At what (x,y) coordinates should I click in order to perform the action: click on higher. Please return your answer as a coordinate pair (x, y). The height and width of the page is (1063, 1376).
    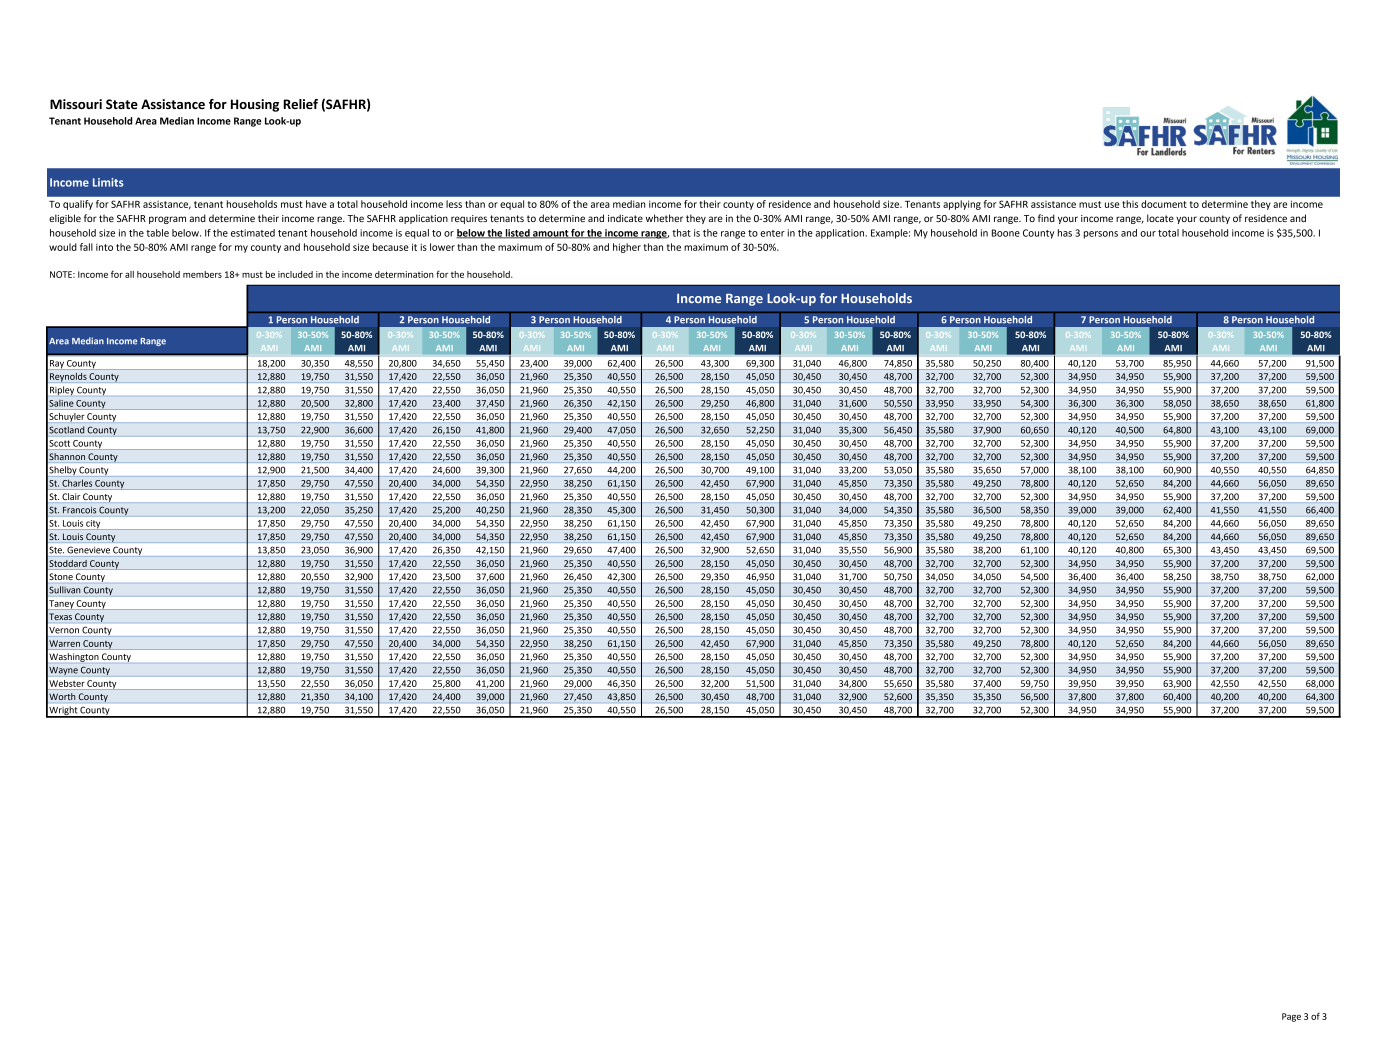
    Looking at the image, I should click on (627, 248).
